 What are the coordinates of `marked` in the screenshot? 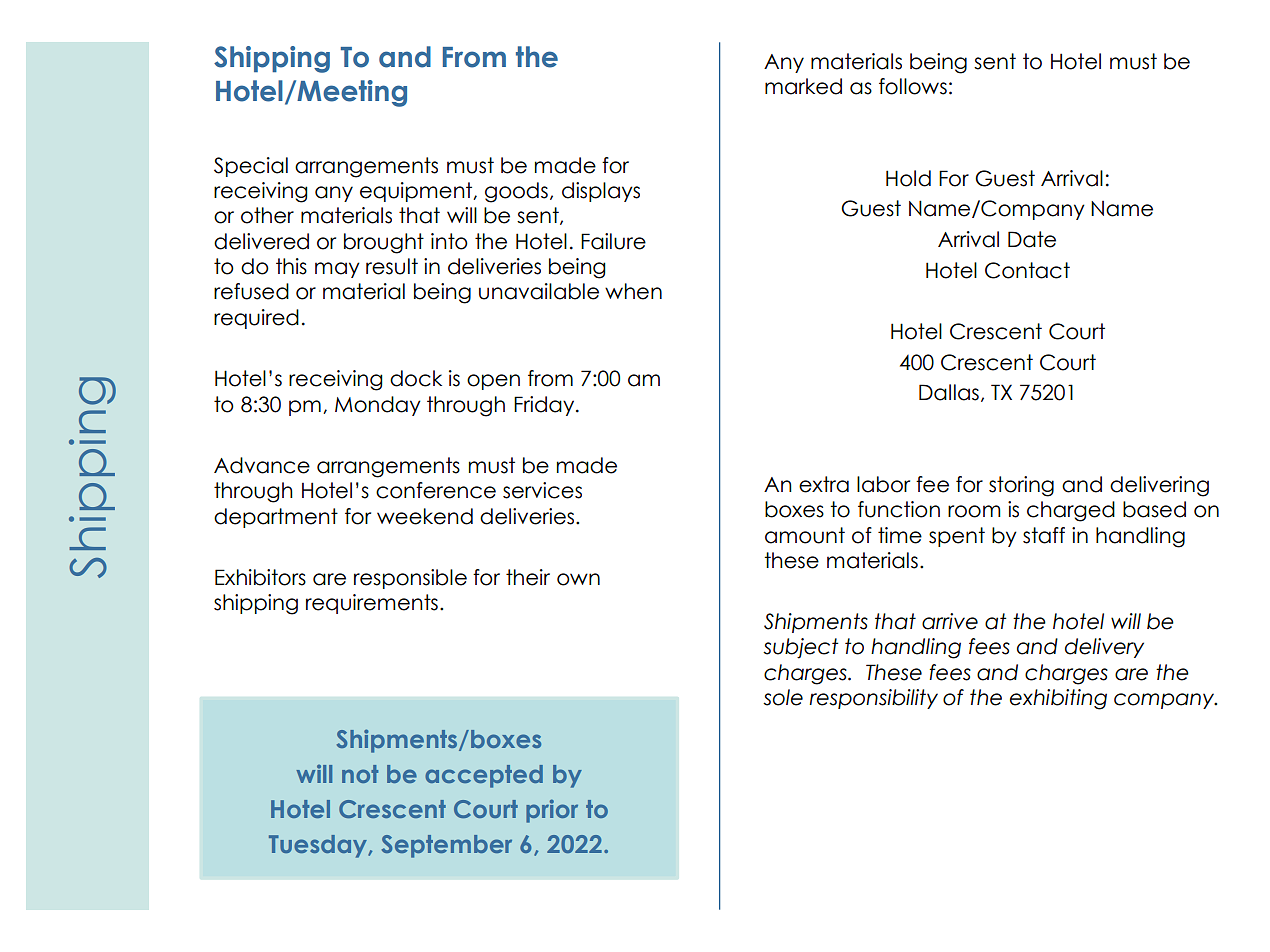 It's located at (803, 86).
